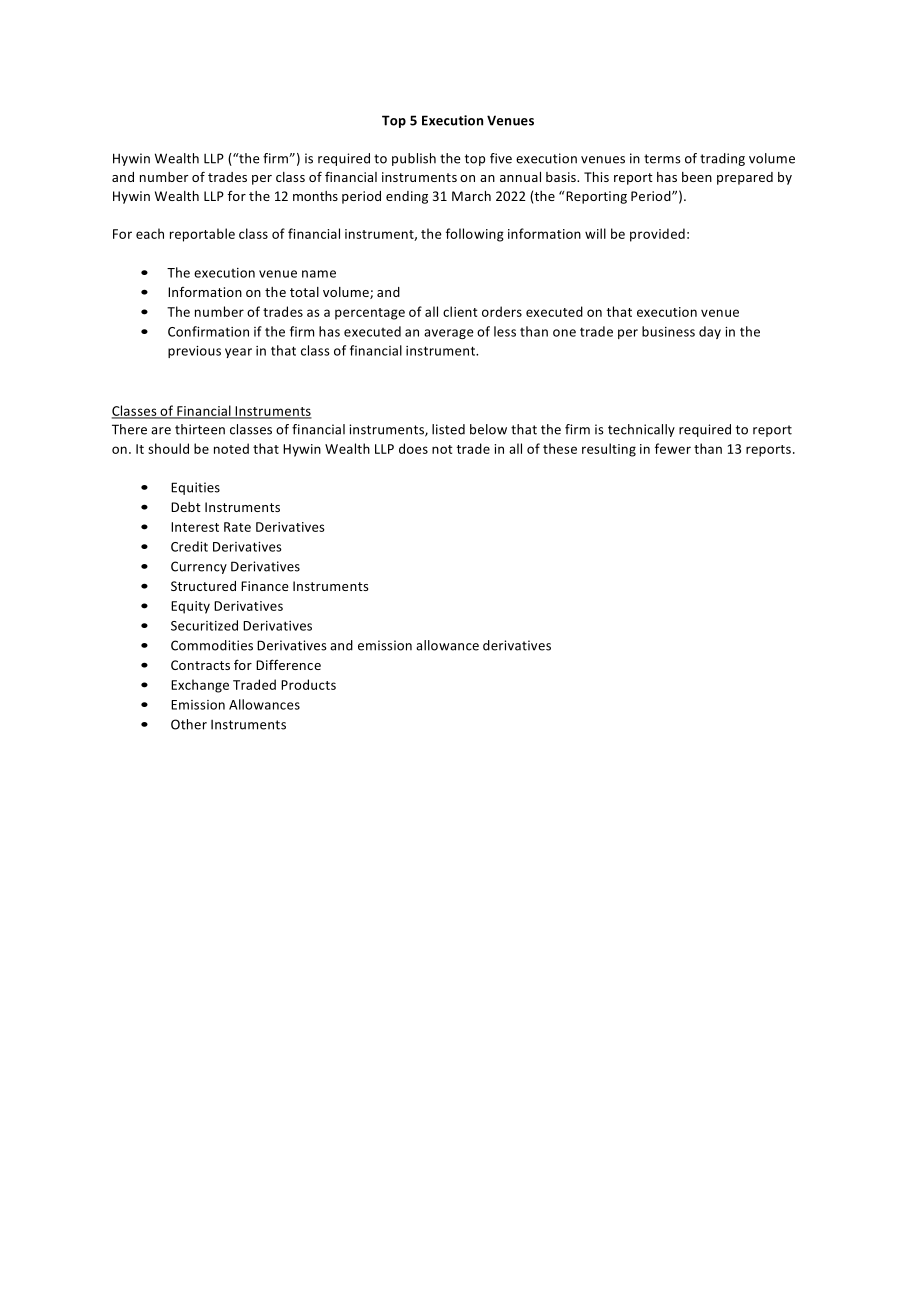 The height and width of the image is (1307, 924). I want to click on been, so click(697, 177).
